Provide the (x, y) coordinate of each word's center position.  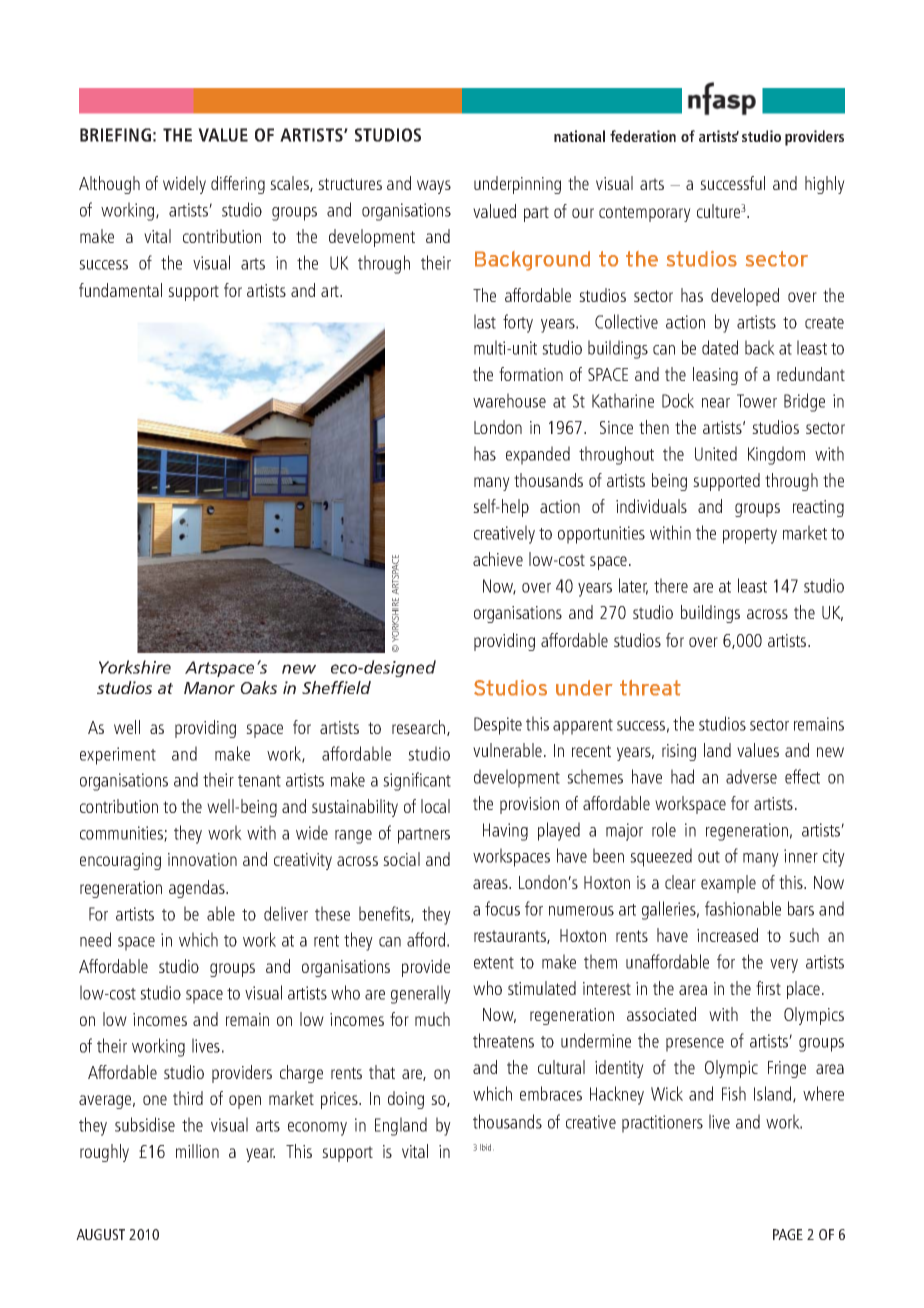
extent (494, 963)
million (197, 1151)
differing (238, 185)
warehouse (509, 400)
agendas (198, 889)
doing (406, 1100)
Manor (209, 688)
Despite (498, 726)
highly (825, 185)
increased (727, 935)
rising (679, 752)
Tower (757, 401)
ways (434, 187)
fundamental (120, 290)
